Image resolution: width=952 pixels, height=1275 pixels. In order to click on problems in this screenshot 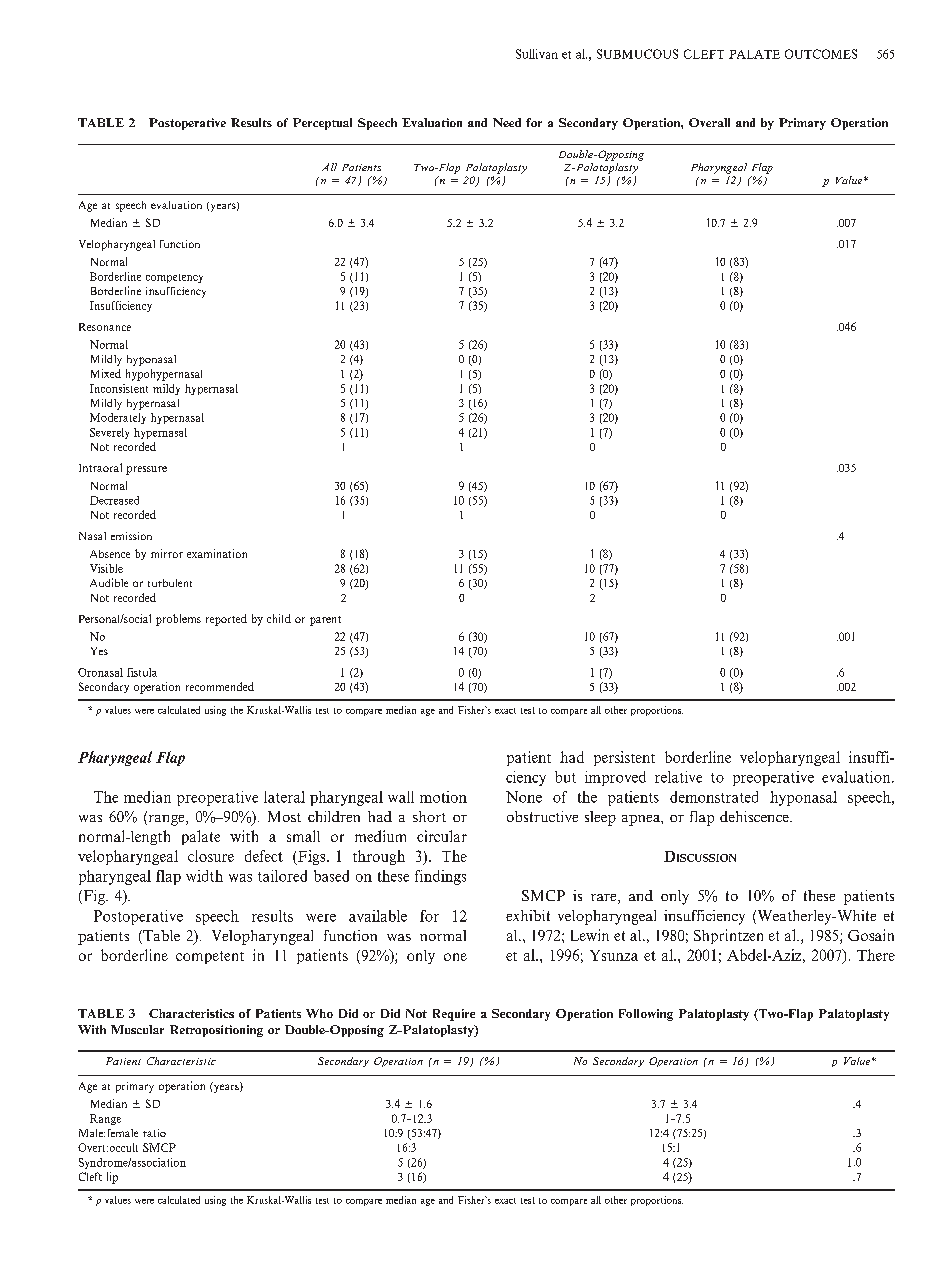, I will do `click(178, 620)`.
